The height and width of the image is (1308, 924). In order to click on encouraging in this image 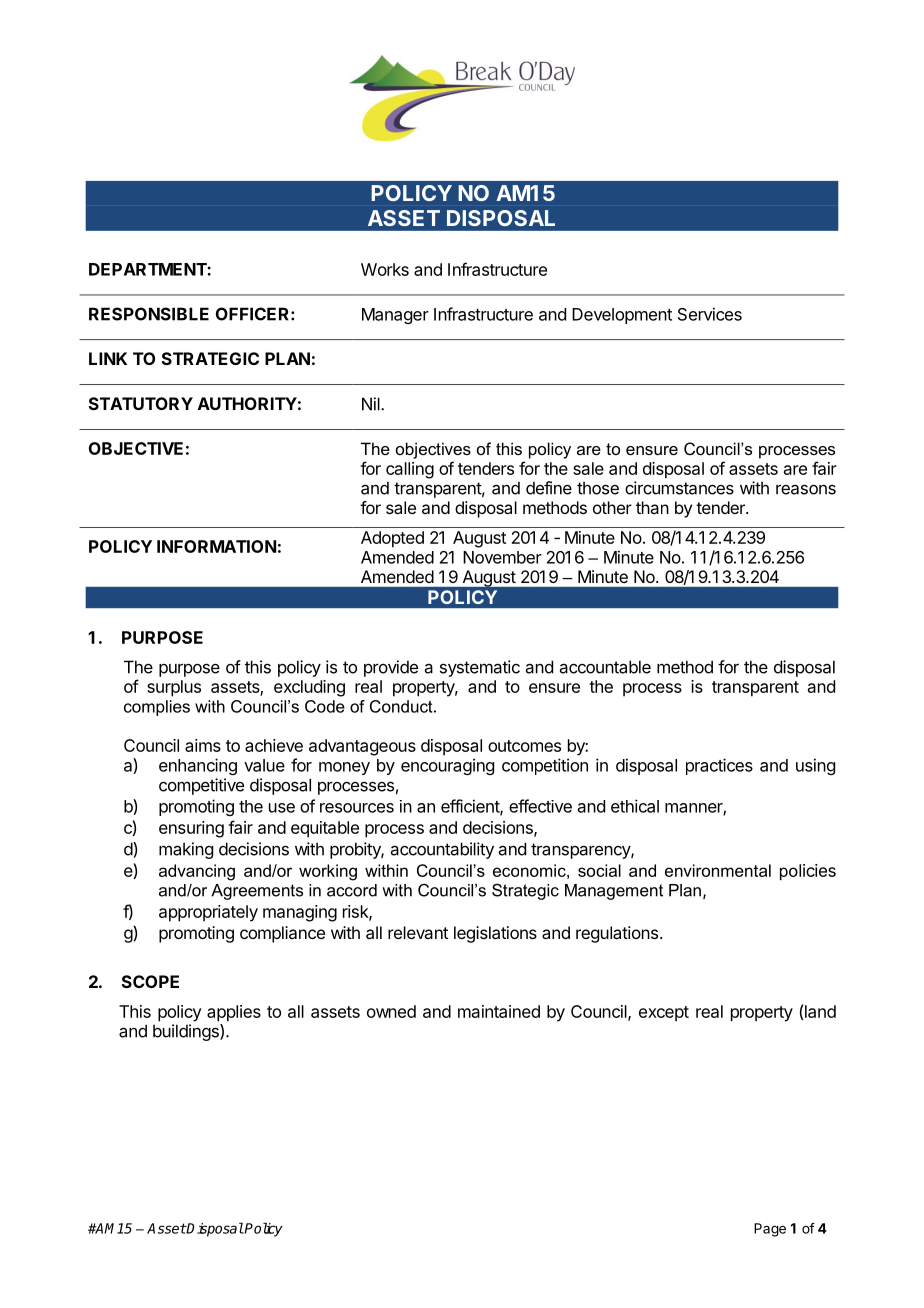, I will do `click(447, 766)`.
